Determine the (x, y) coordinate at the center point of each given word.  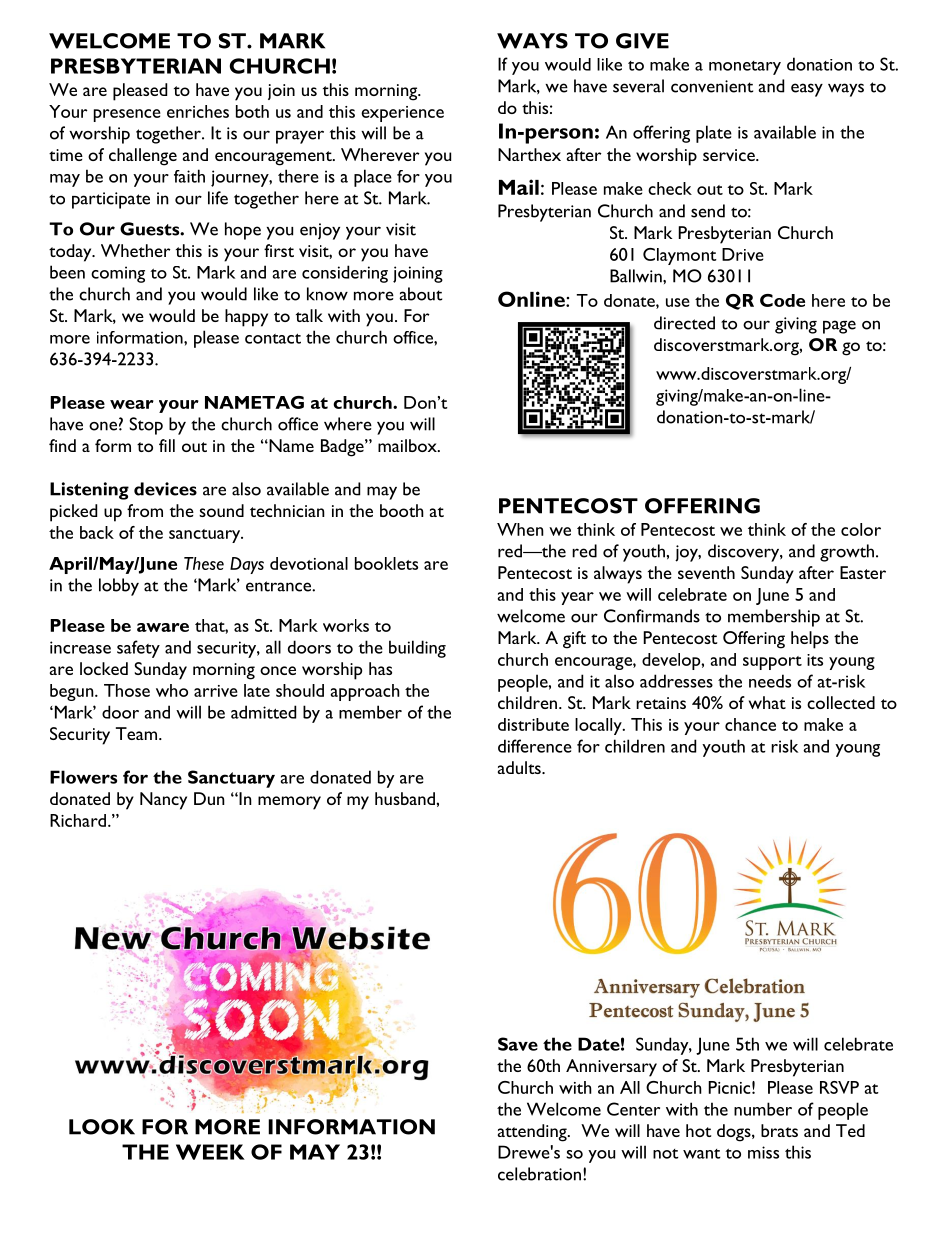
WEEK (210, 1152)
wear (132, 404)
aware (163, 627)
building (417, 649)
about (420, 294)
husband (405, 798)
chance (750, 724)
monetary (745, 68)
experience (402, 114)
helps (810, 640)
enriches (198, 111)
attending (533, 1133)
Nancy (163, 801)
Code (782, 300)
